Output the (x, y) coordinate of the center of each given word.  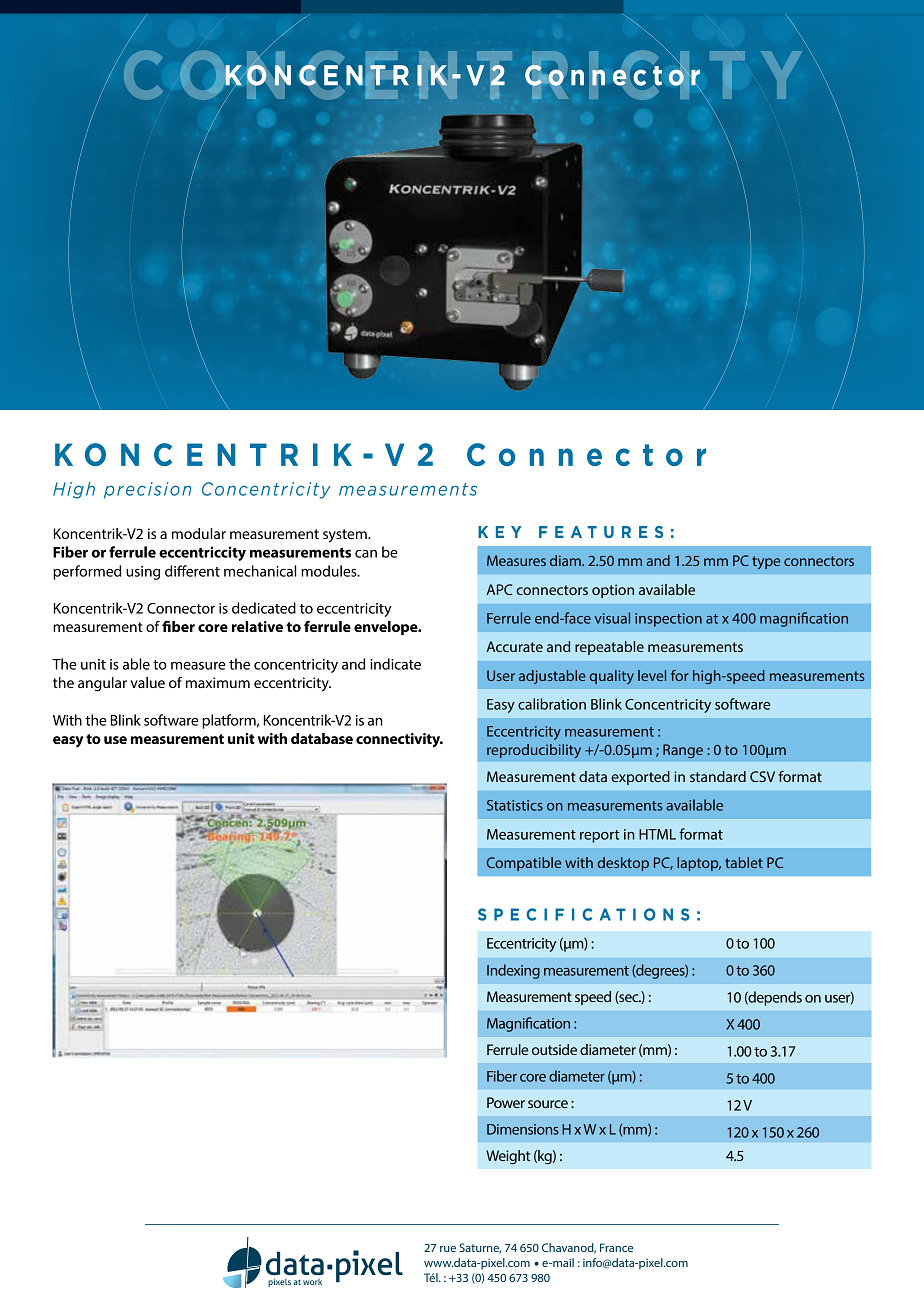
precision (147, 490)
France (616, 1247)
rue (448, 1249)
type (766, 563)
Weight (508, 1157)
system (346, 536)
